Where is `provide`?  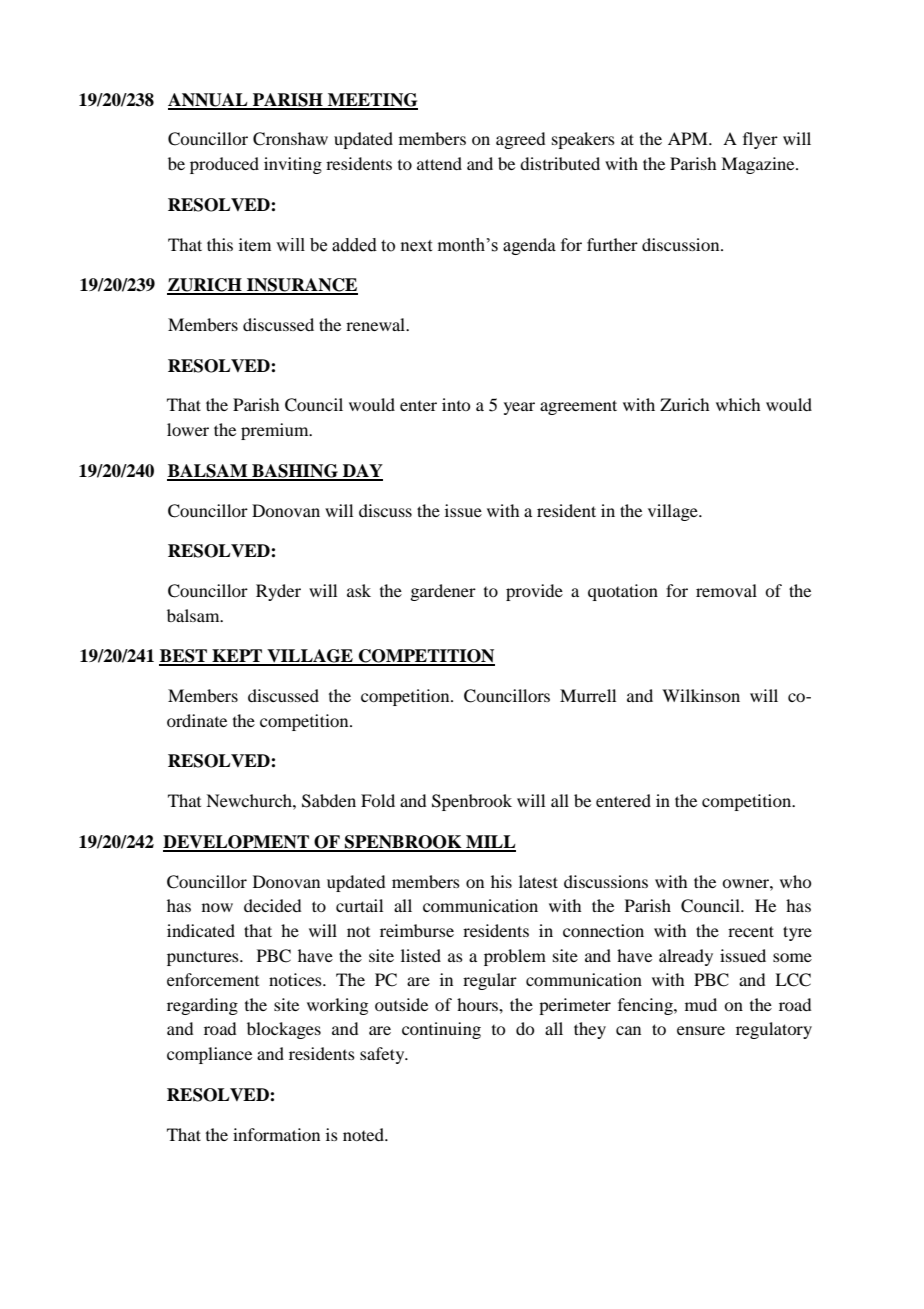
provide is located at coordinates (534, 592).
